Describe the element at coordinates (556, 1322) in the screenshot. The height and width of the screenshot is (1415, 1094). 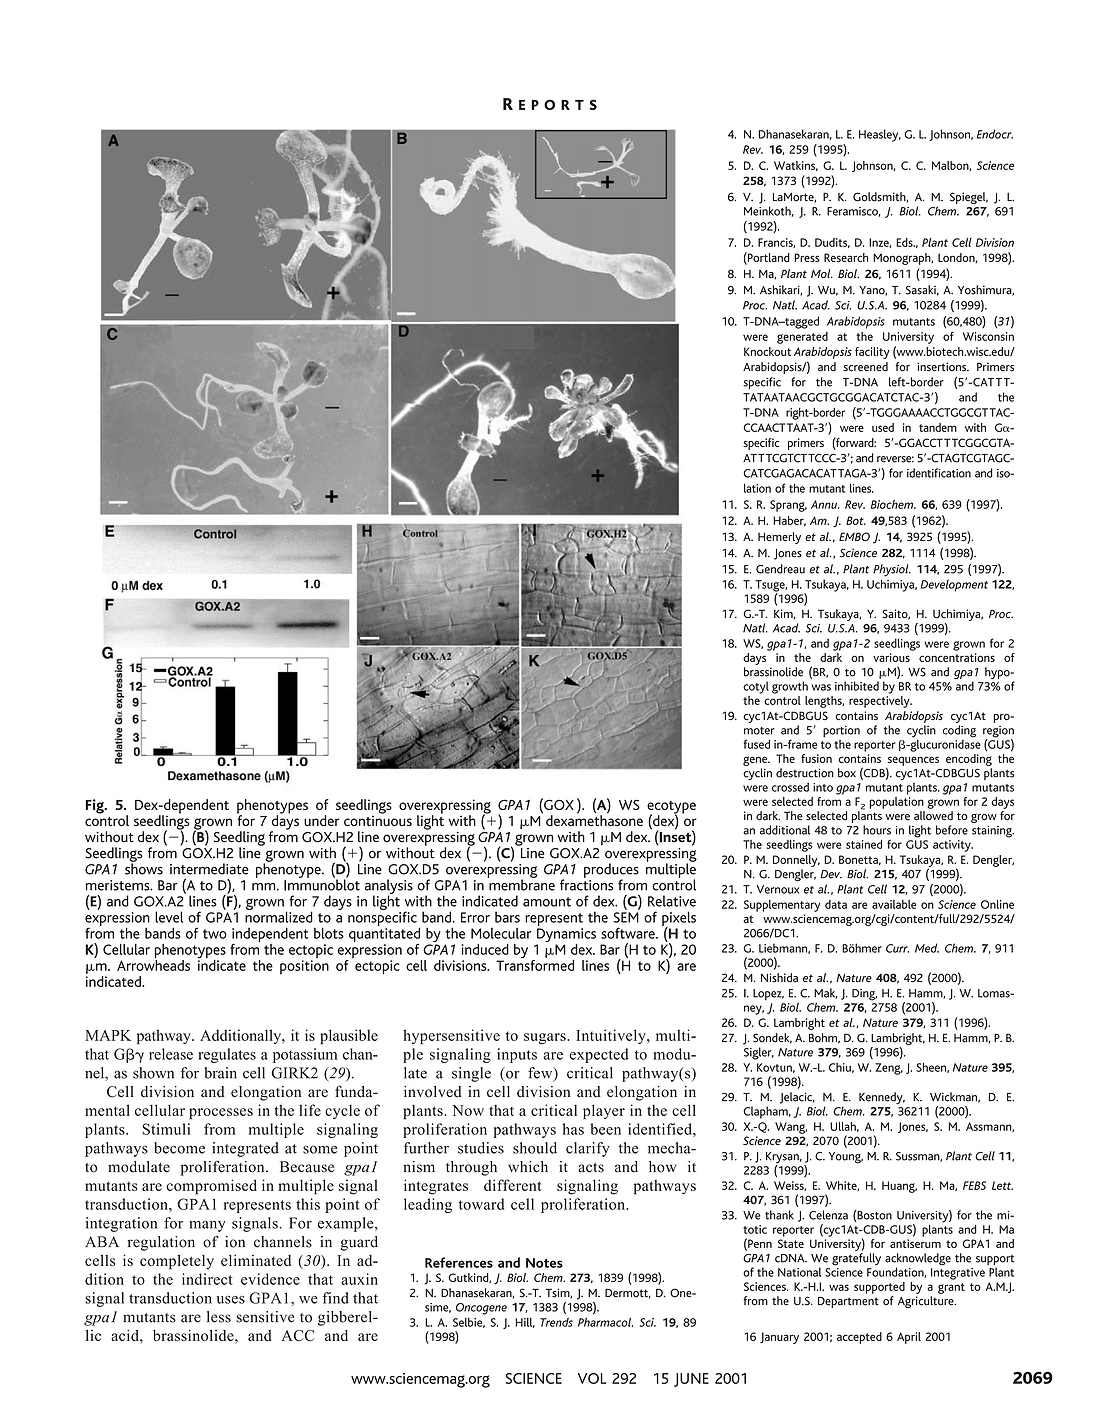
I see `Trends` at that location.
